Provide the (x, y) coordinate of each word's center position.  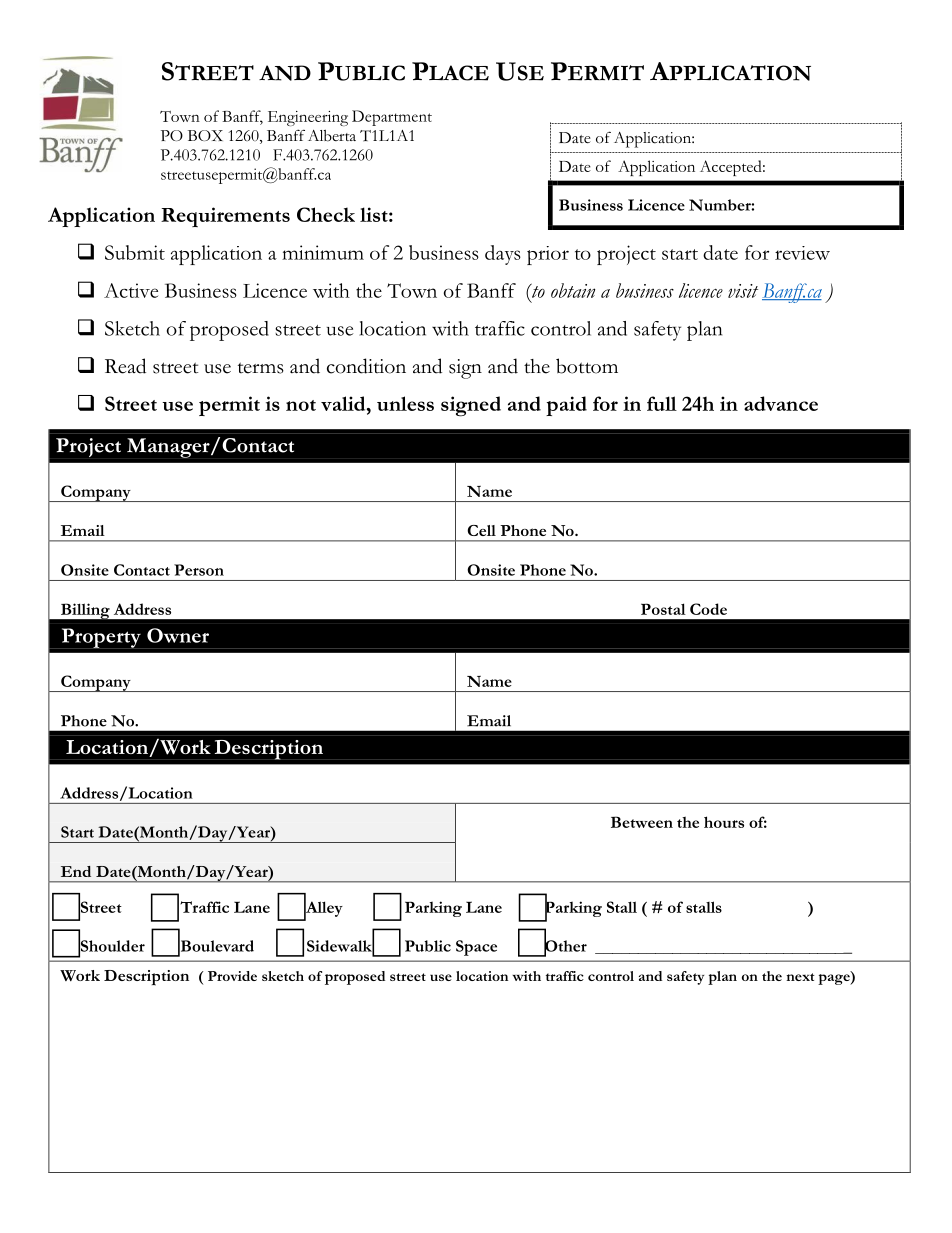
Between (642, 822)
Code (708, 609)
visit (743, 291)
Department (392, 118)
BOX (205, 135)
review (802, 253)
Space (476, 948)
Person (199, 570)
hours (724, 822)
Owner (178, 635)
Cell (481, 530)
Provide (232, 976)
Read (125, 366)
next (800, 977)
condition (366, 366)
